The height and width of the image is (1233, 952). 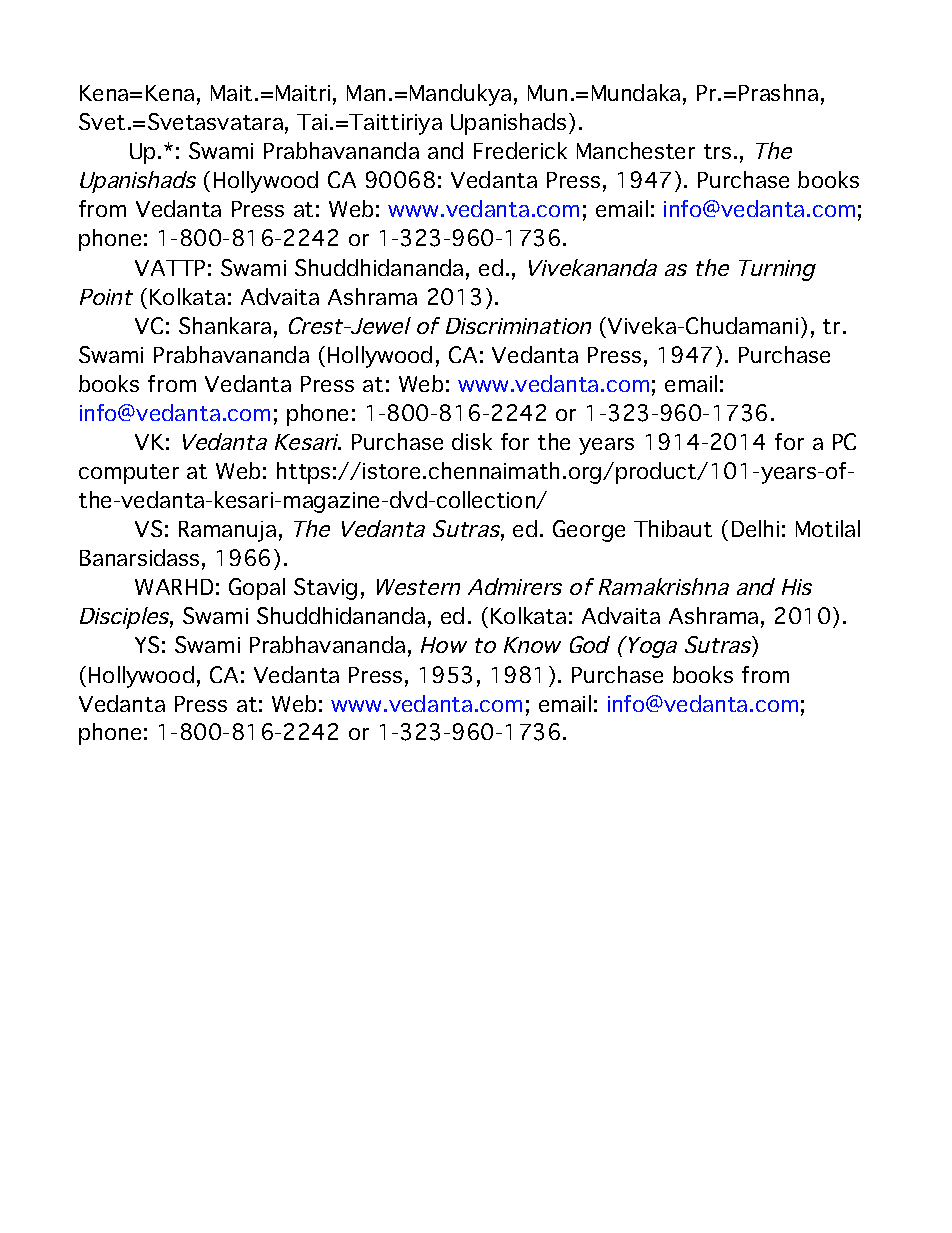 I want to click on Gopal, so click(x=257, y=589).
